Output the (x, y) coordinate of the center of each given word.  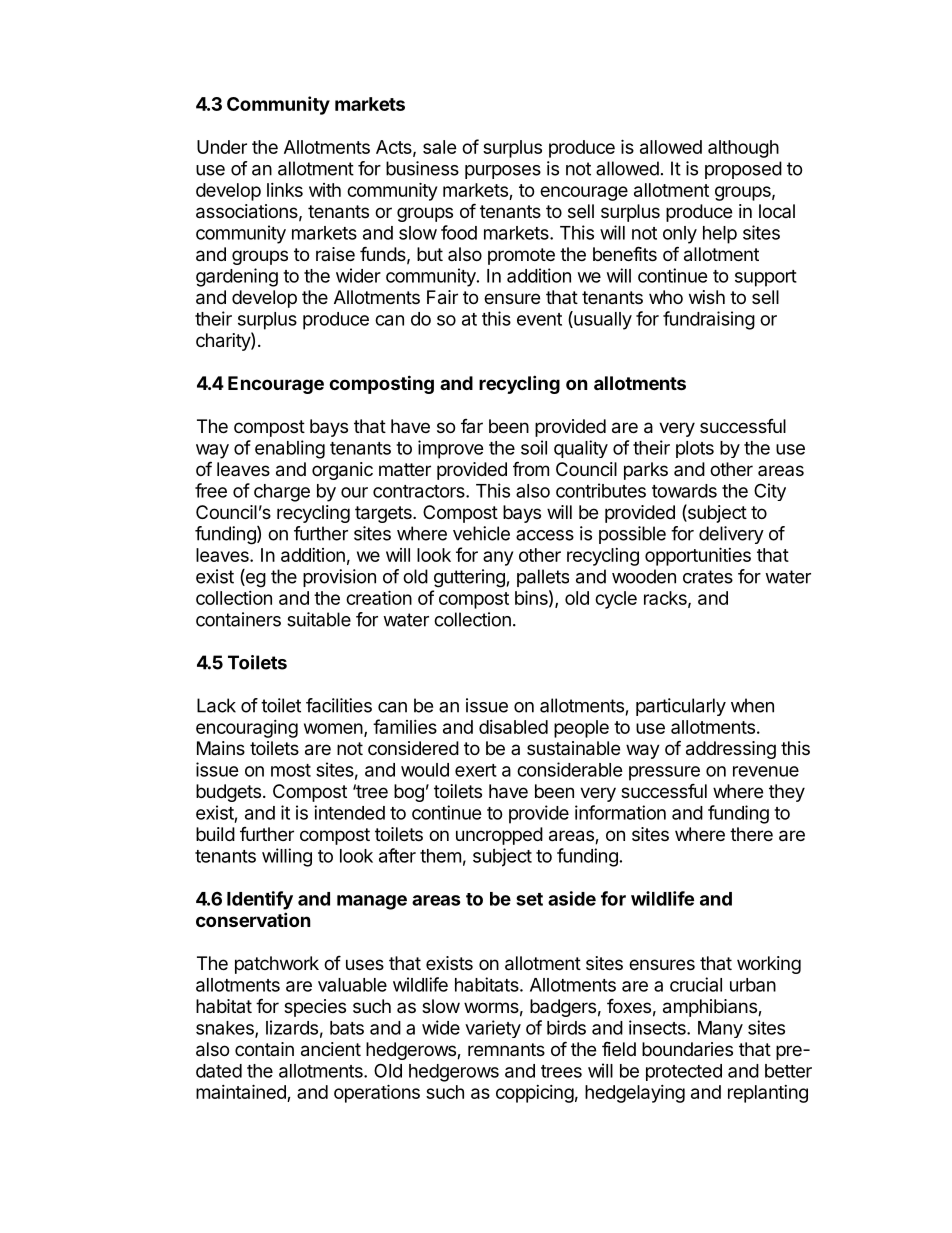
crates (708, 577)
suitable (319, 619)
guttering (469, 578)
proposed (743, 170)
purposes (503, 172)
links (285, 190)
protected (684, 1072)
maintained (242, 1093)
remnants (506, 1049)
